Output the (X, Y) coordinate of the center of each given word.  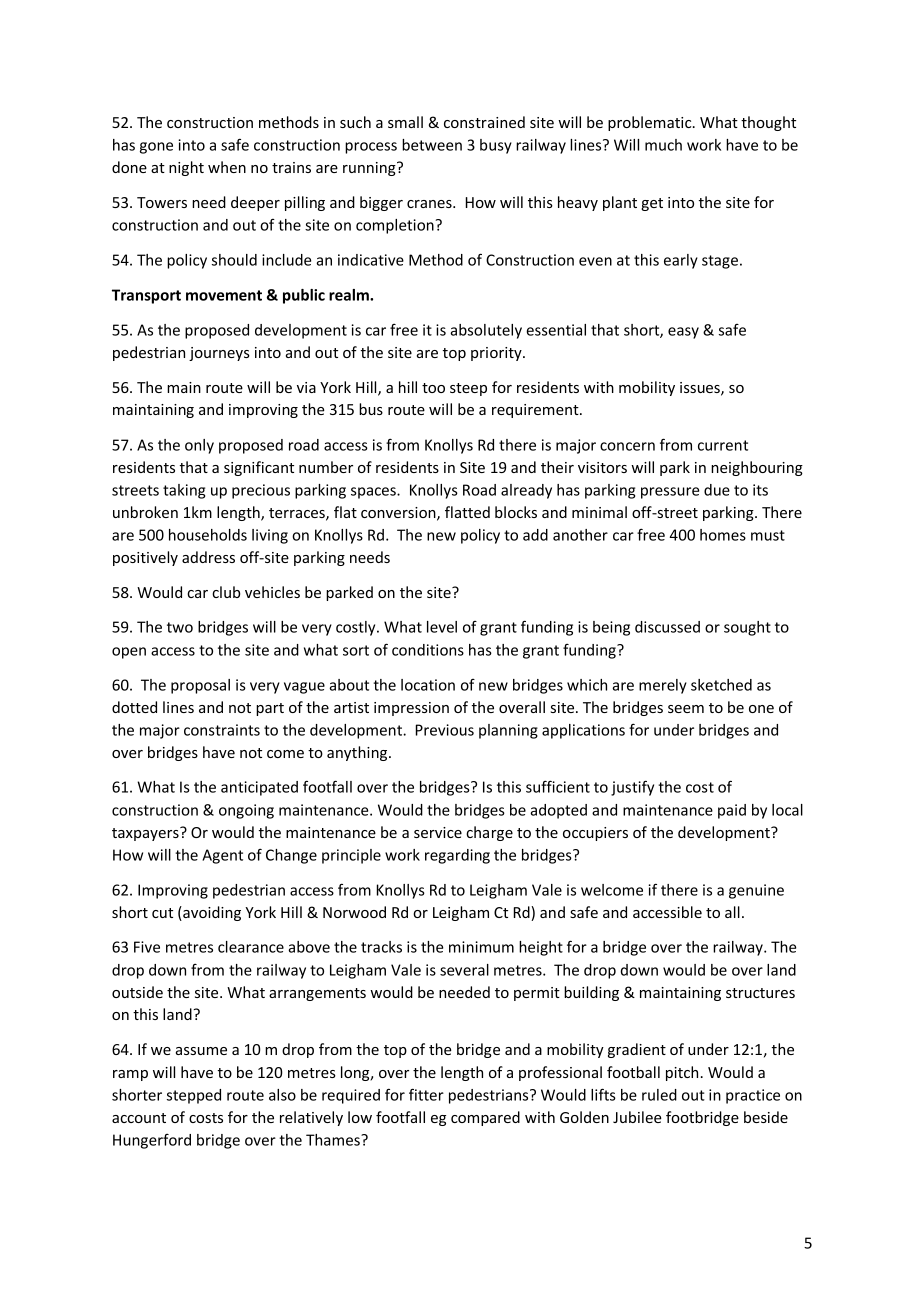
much (663, 145)
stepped (194, 1096)
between (432, 145)
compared (485, 1118)
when (227, 167)
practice (753, 1096)
